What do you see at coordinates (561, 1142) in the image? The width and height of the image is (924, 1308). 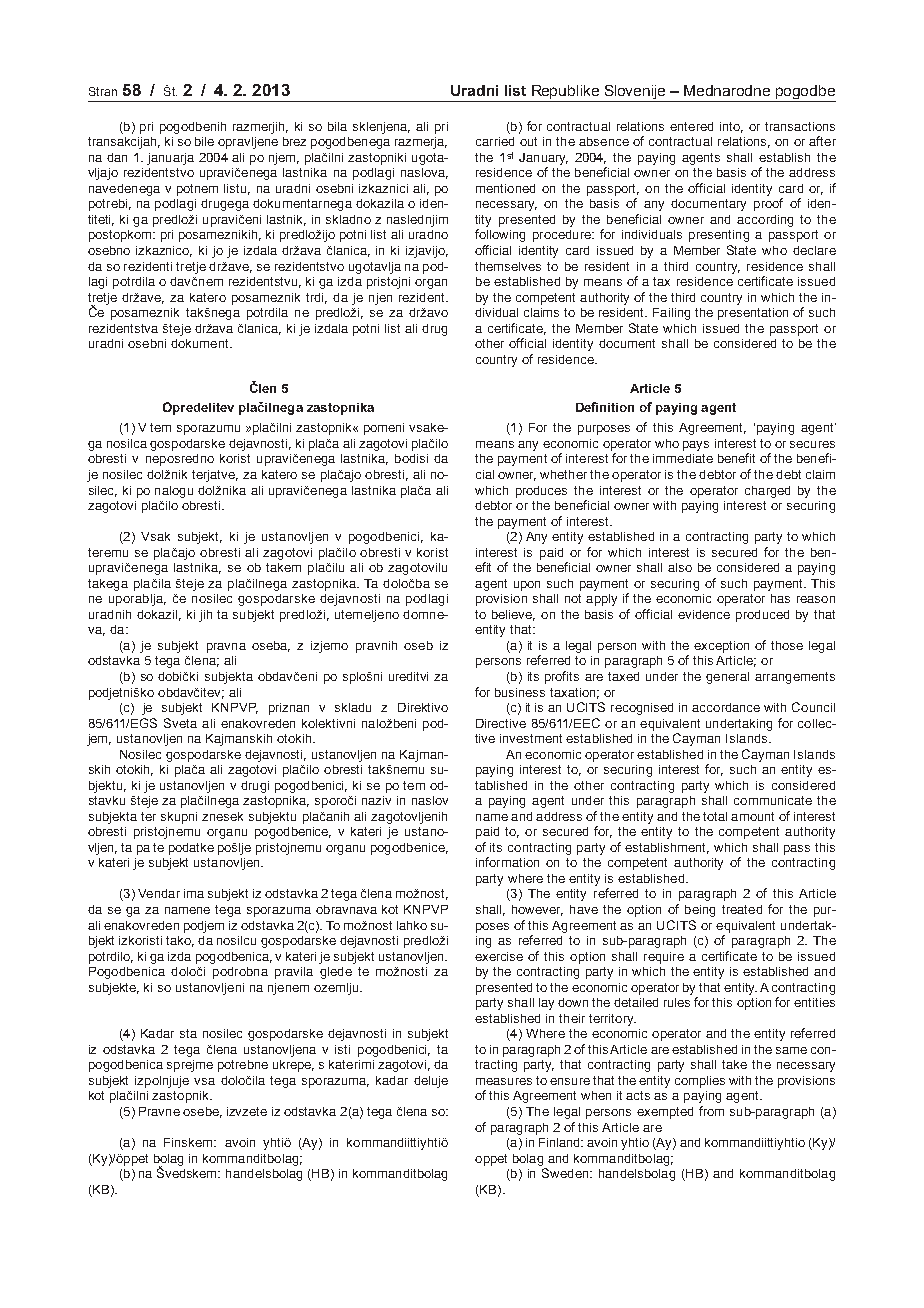 I see `Finland` at bounding box center [561, 1142].
